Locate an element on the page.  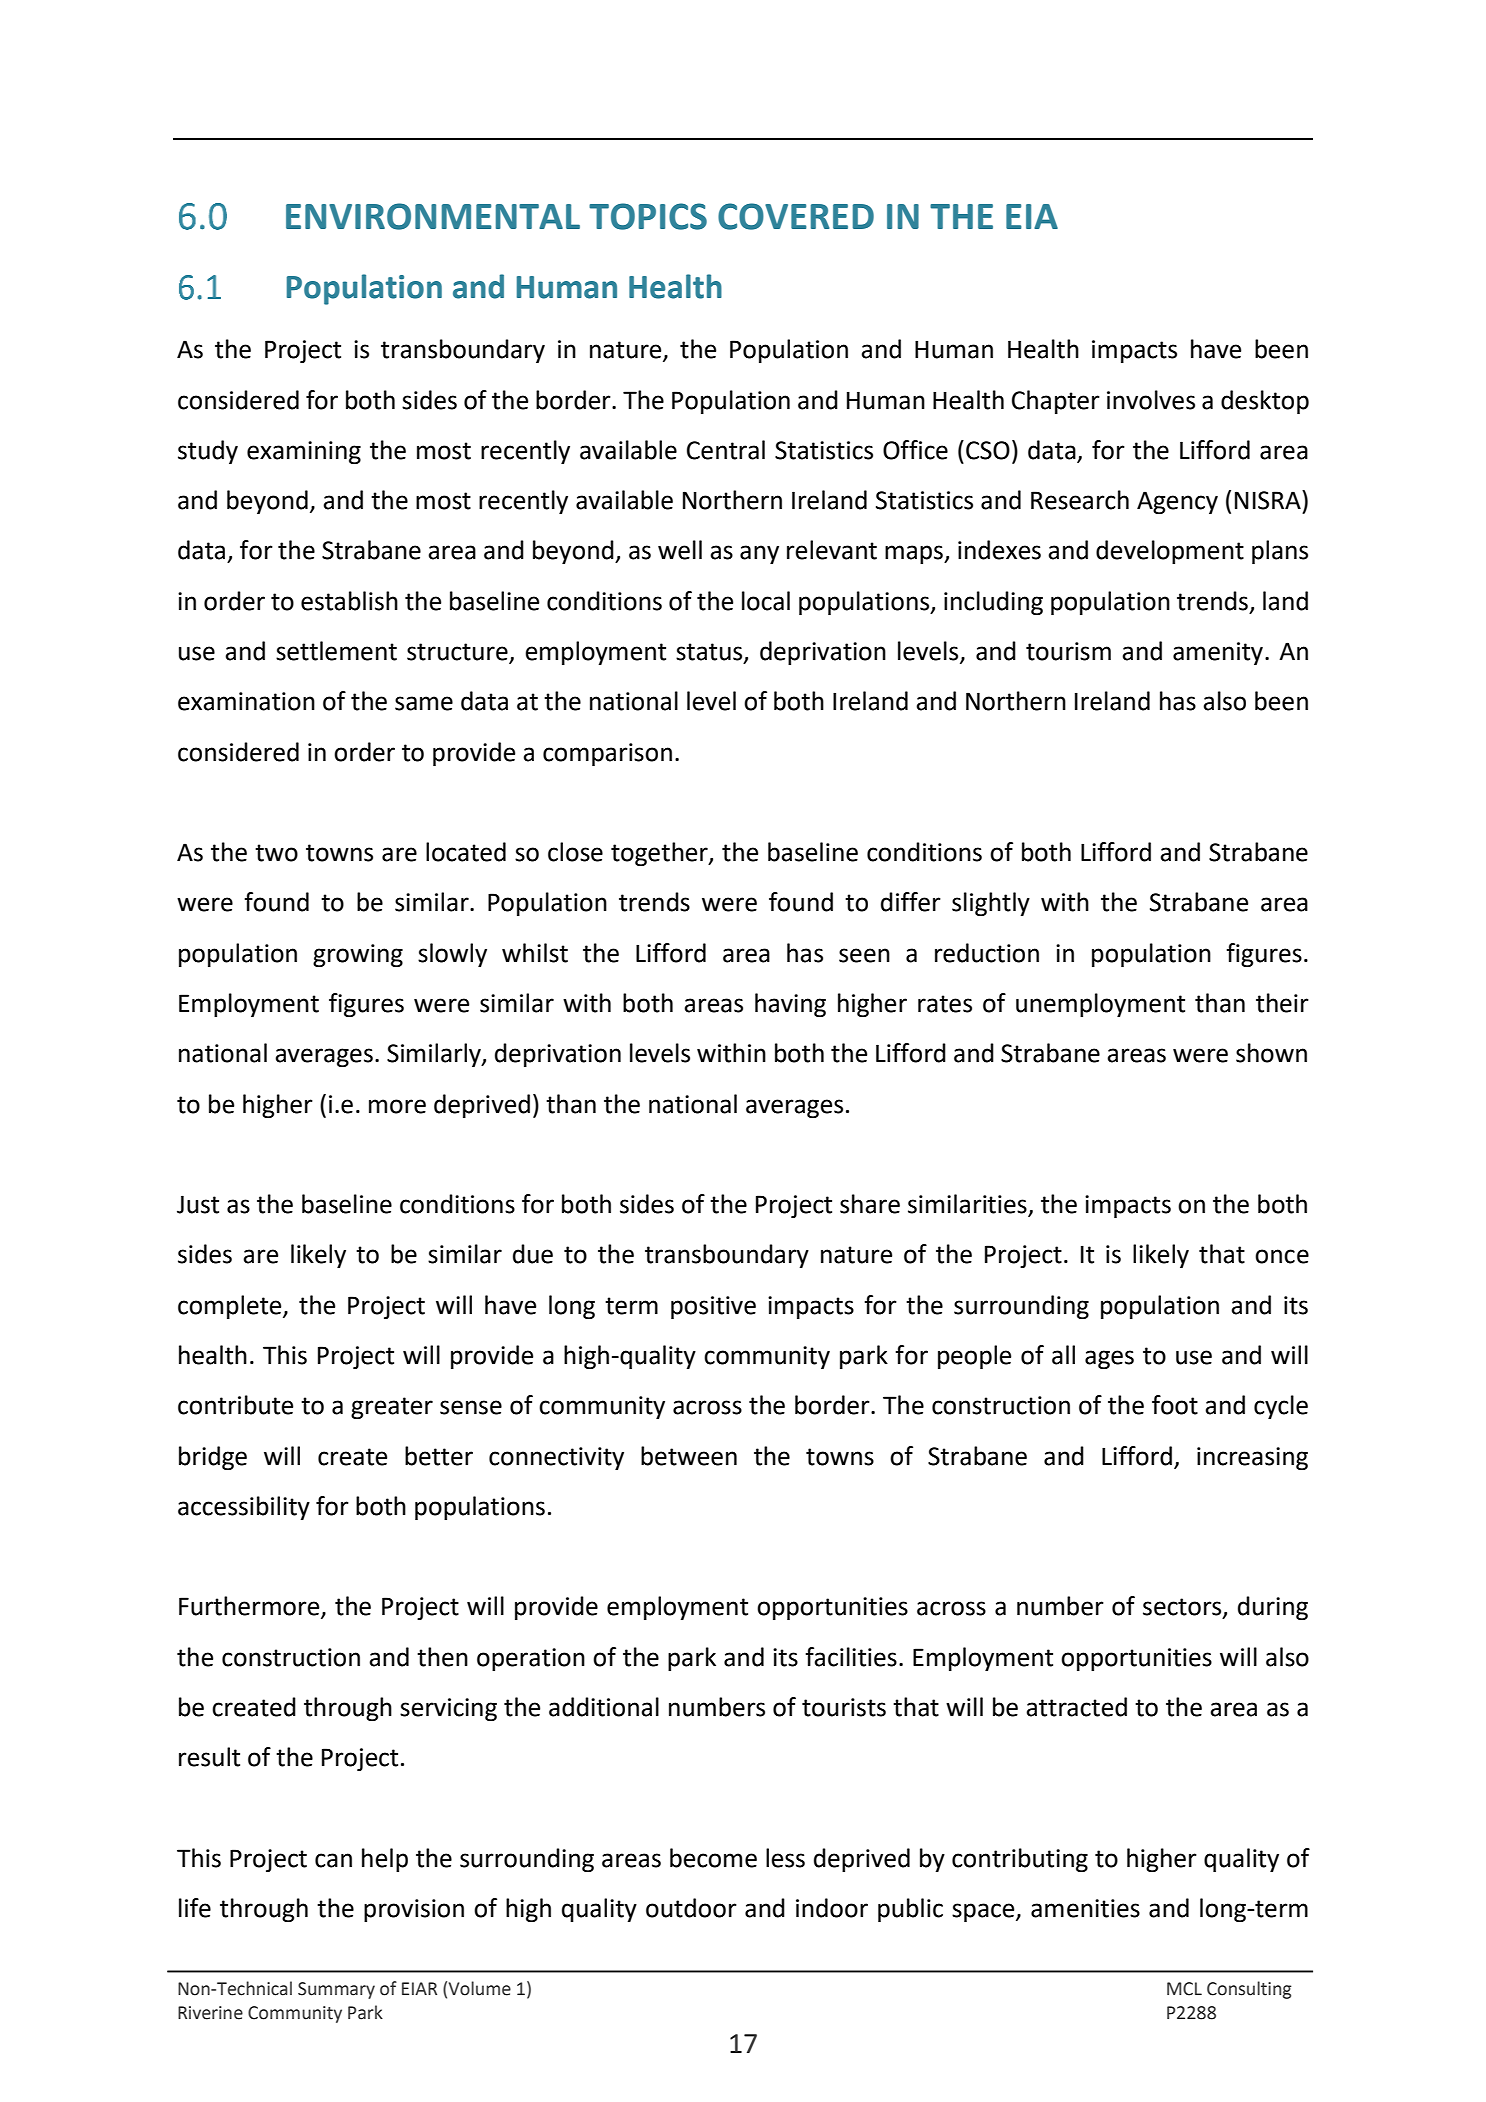
MCL is located at coordinates (1184, 1989).
